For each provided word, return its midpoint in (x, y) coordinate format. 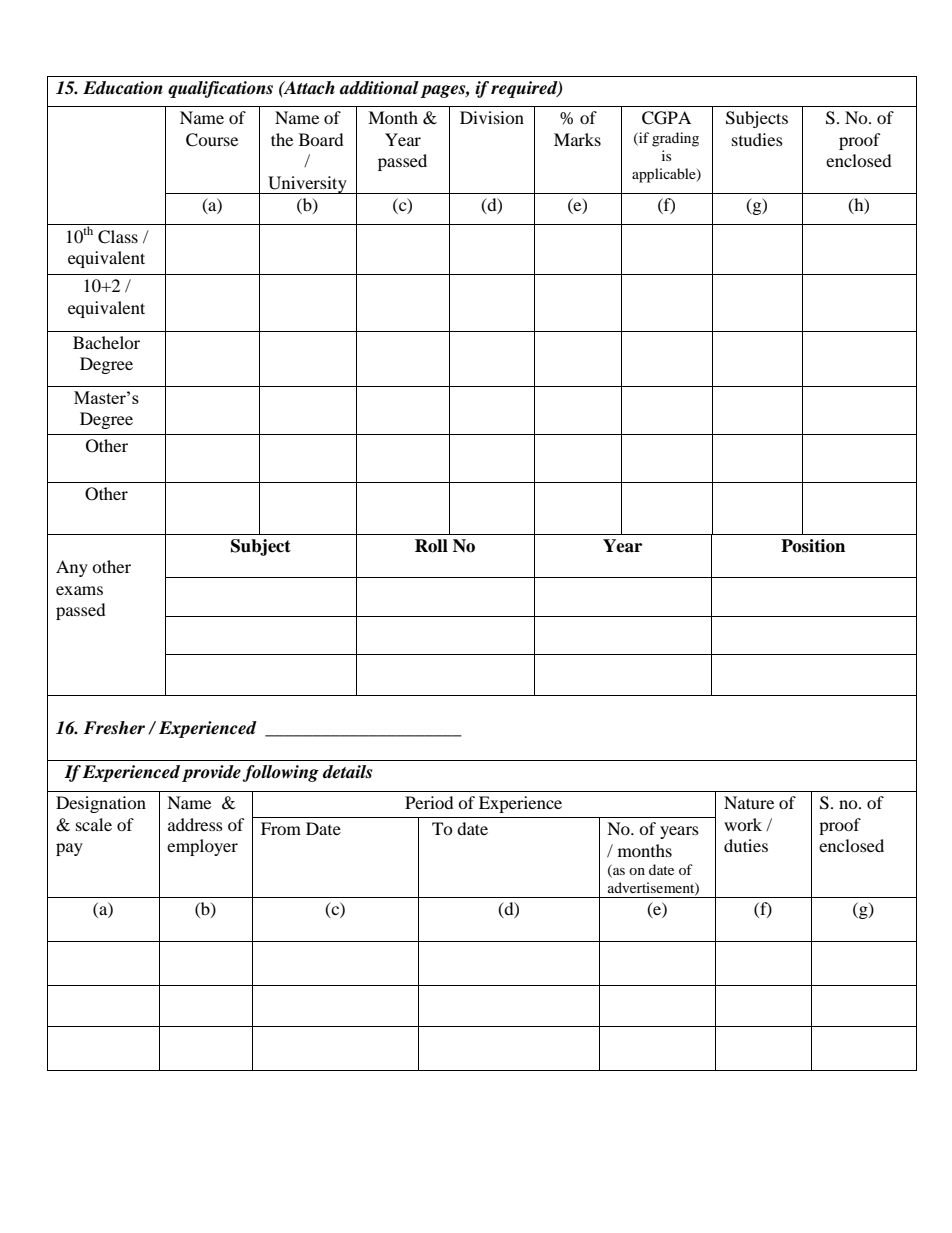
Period (429, 802)
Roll (431, 546)
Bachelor (106, 342)
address (195, 824)
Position (813, 546)
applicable (665, 175)
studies (757, 139)
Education (123, 88)
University (307, 185)
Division (492, 117)
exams (79, 590)
